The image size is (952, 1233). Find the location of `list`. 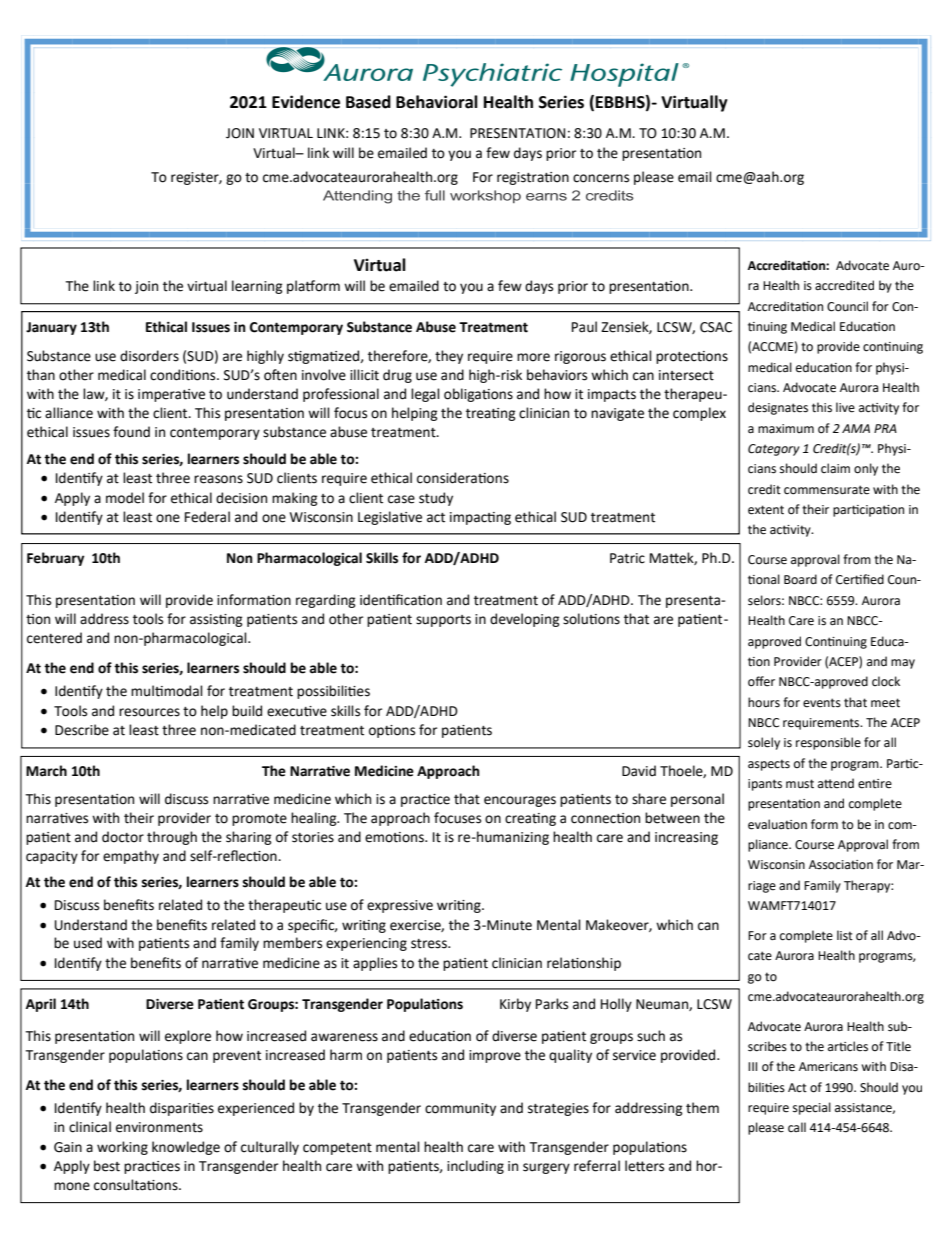

list is located at coordinates (845, 935).
